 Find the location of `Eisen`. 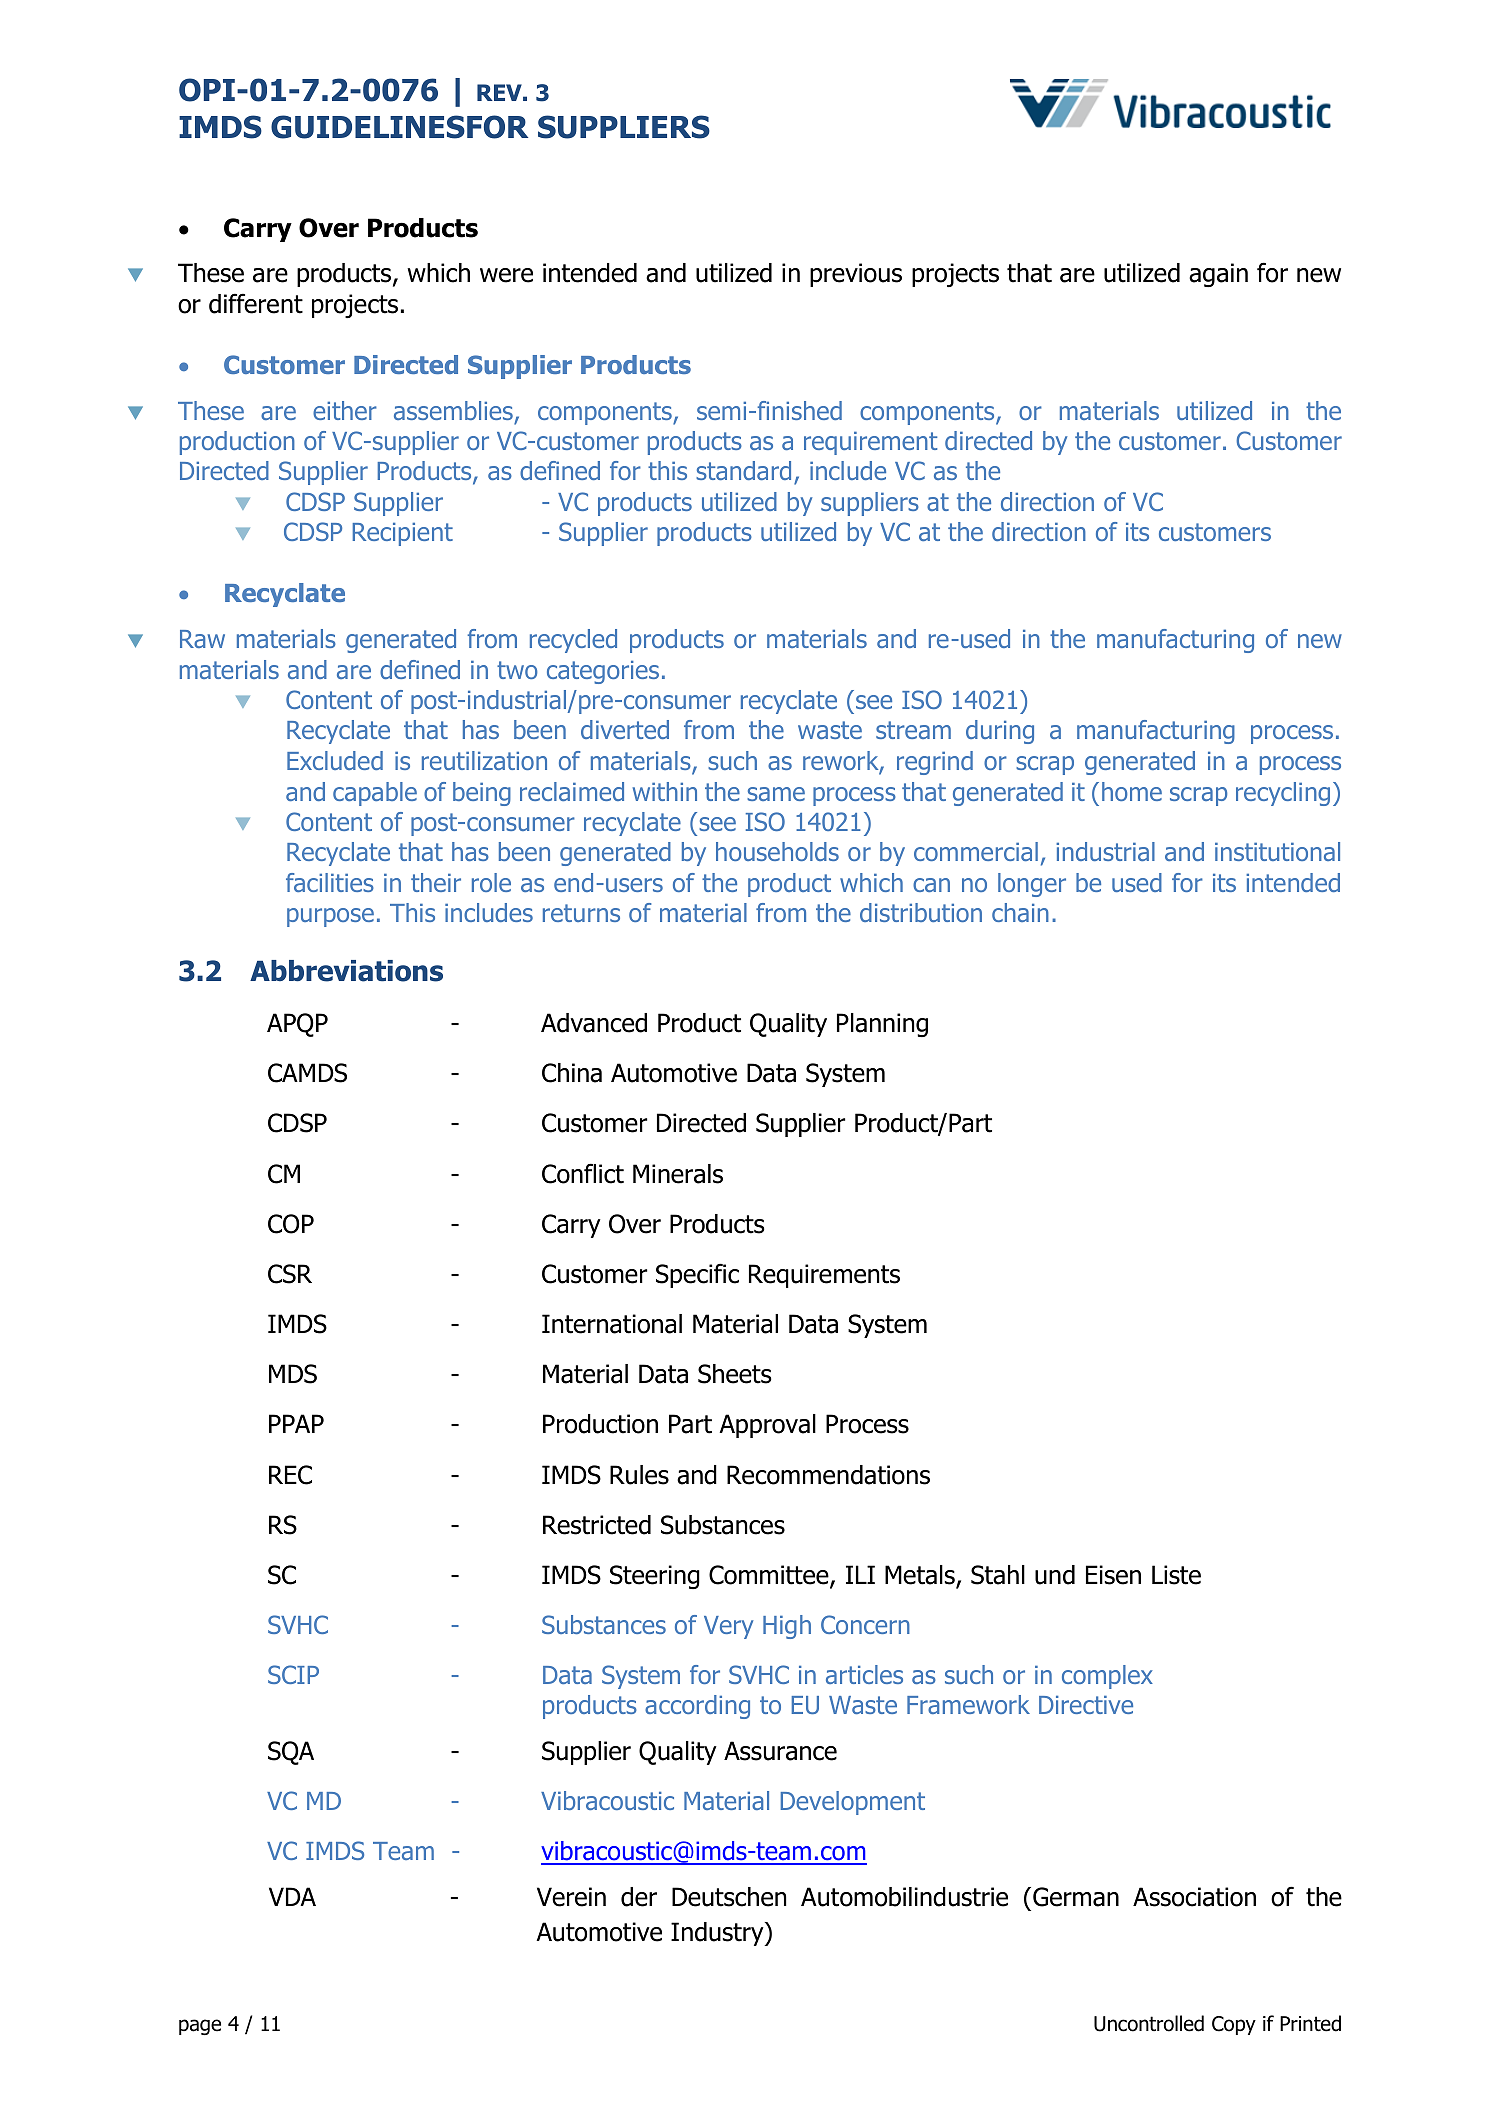

Eisen is located at coordinates (1113, 1575).
